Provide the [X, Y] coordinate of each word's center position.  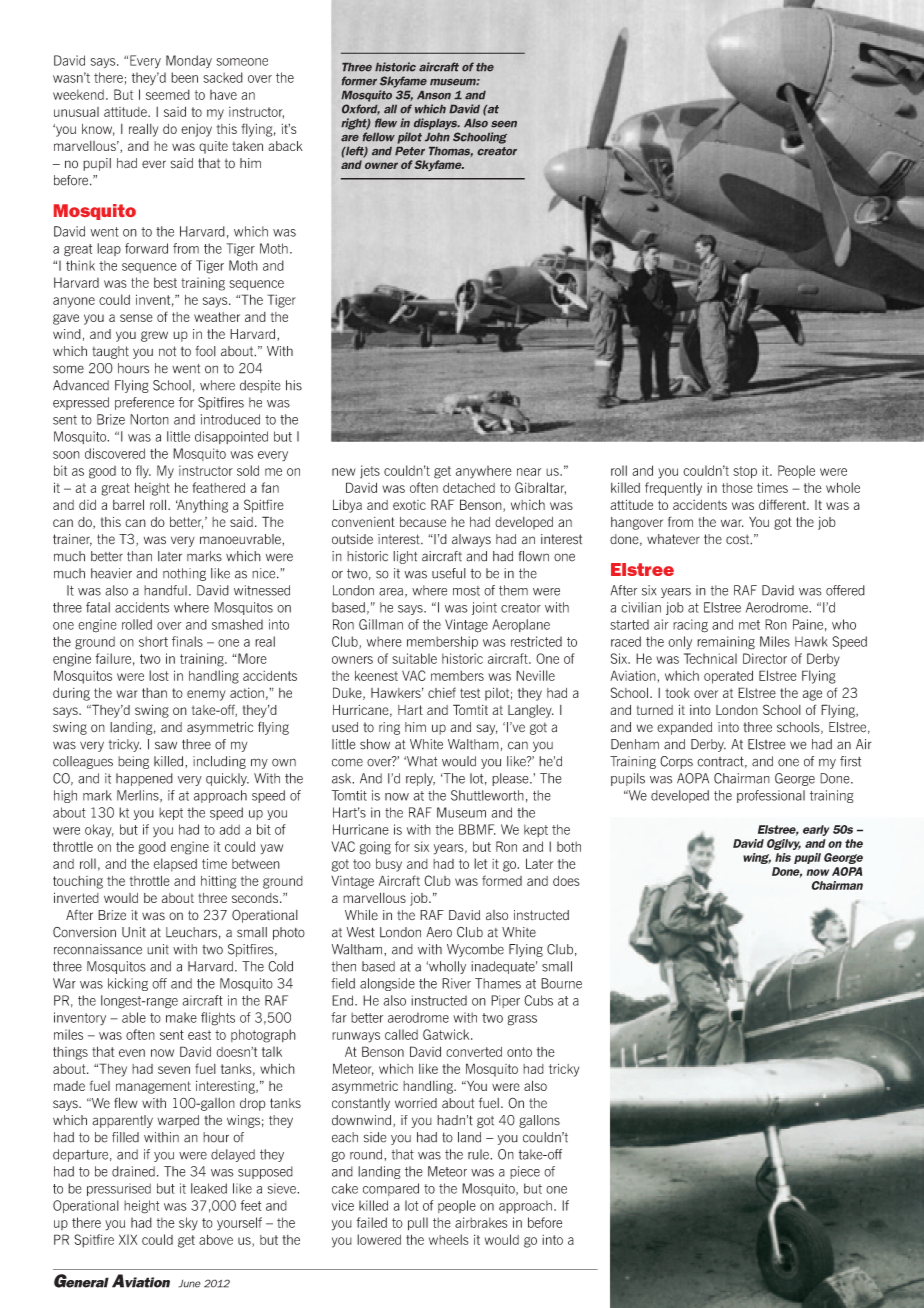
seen [504, 124]
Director [765, 658]
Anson [434, 95]
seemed [168, 94]
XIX [128, 1239]
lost [159, 675]
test [470, 693]
